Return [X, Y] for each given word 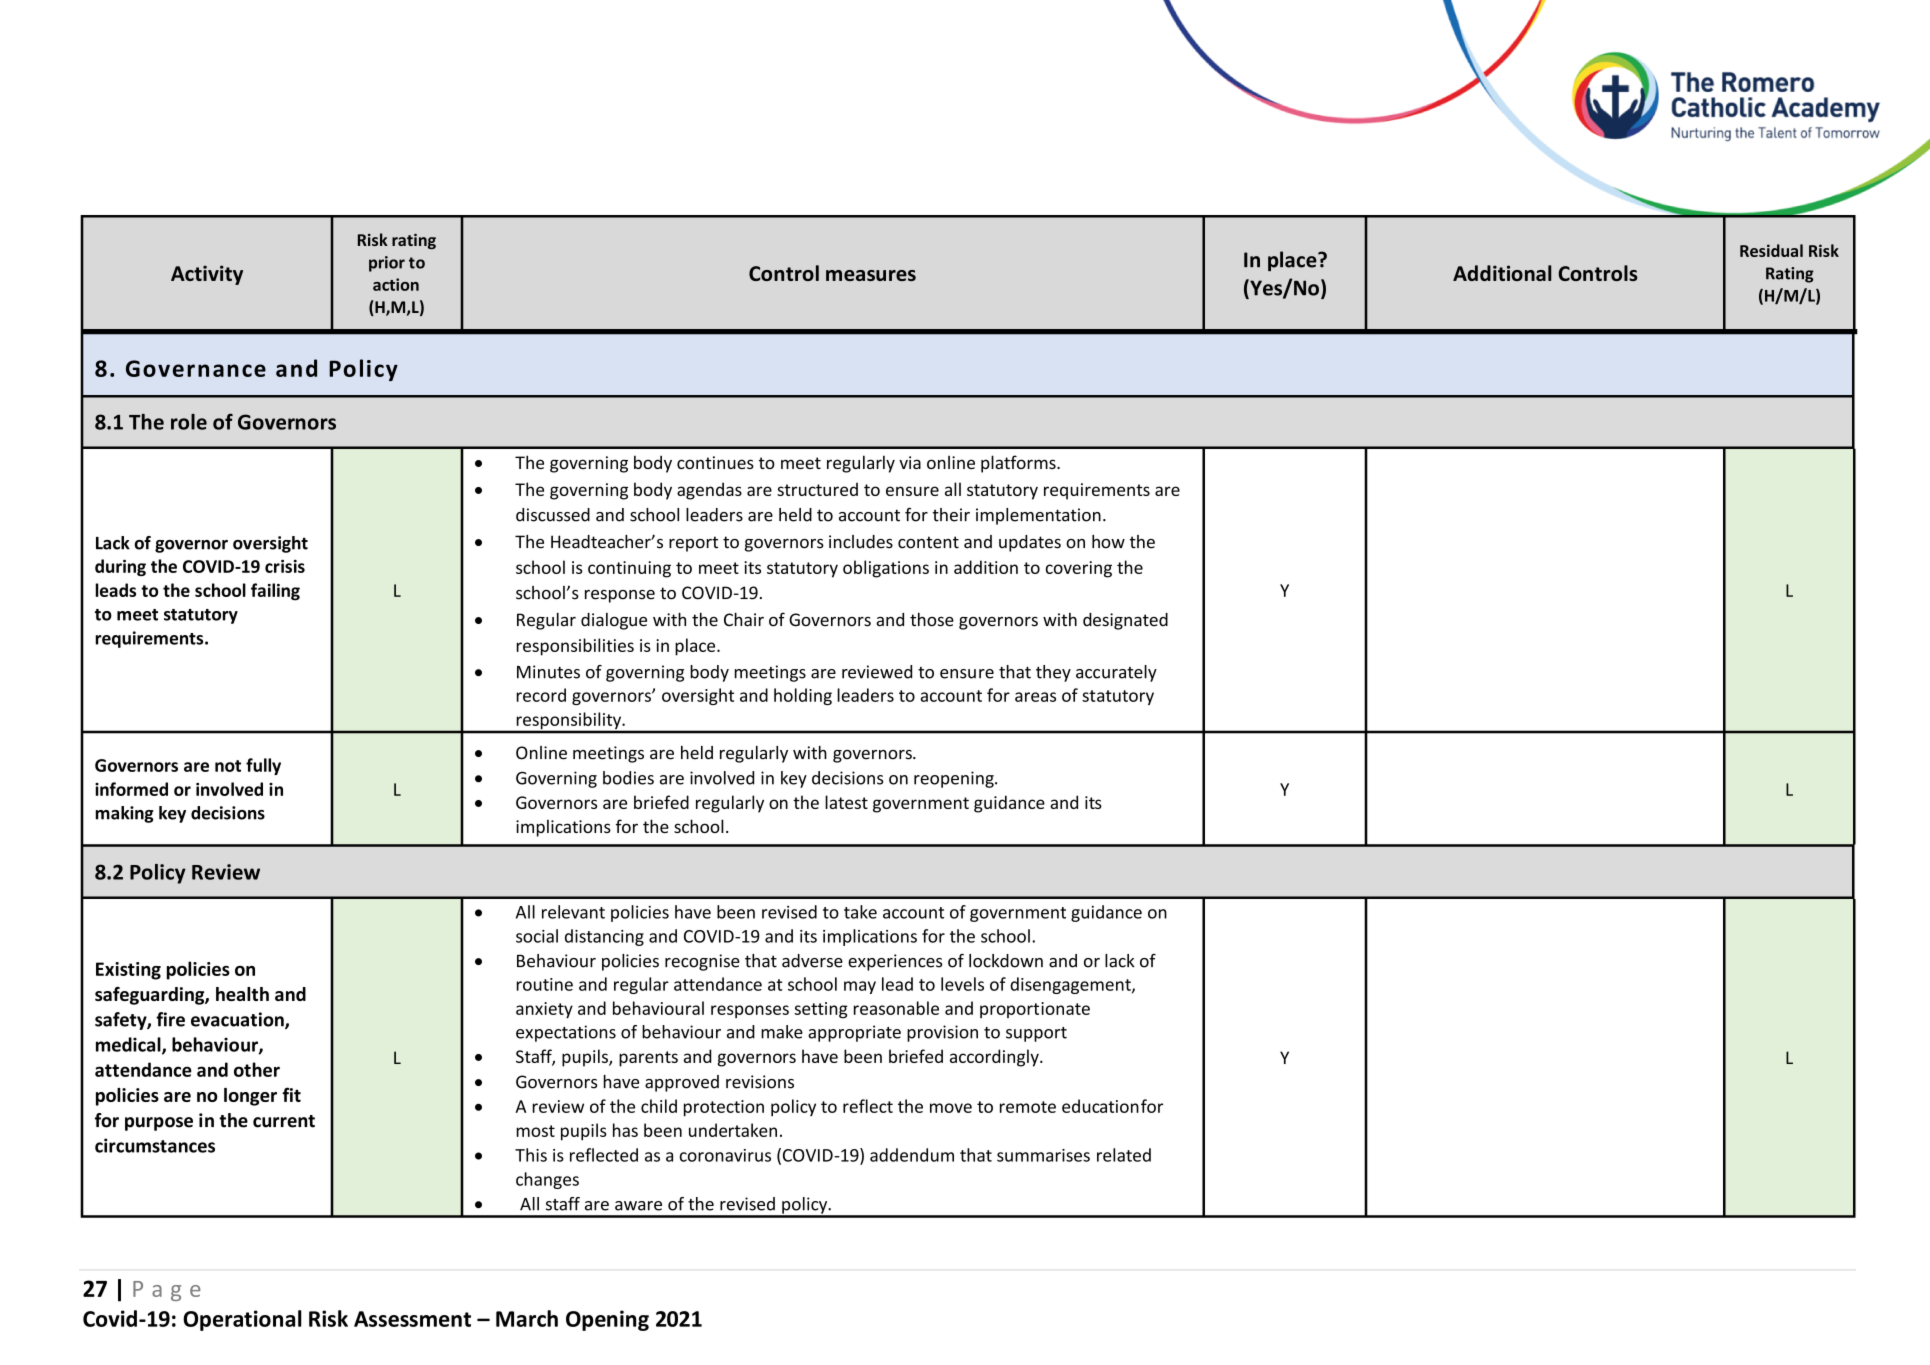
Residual [1771, 250]
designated [1125, 621]
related [1124, 1155]
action [396, 284]
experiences [895, 962]
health [242, 994]
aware [638, 1206]
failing [275, 592]
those [932, 620]
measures [871, 275]
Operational [242, 1320]
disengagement [1071, 985]
